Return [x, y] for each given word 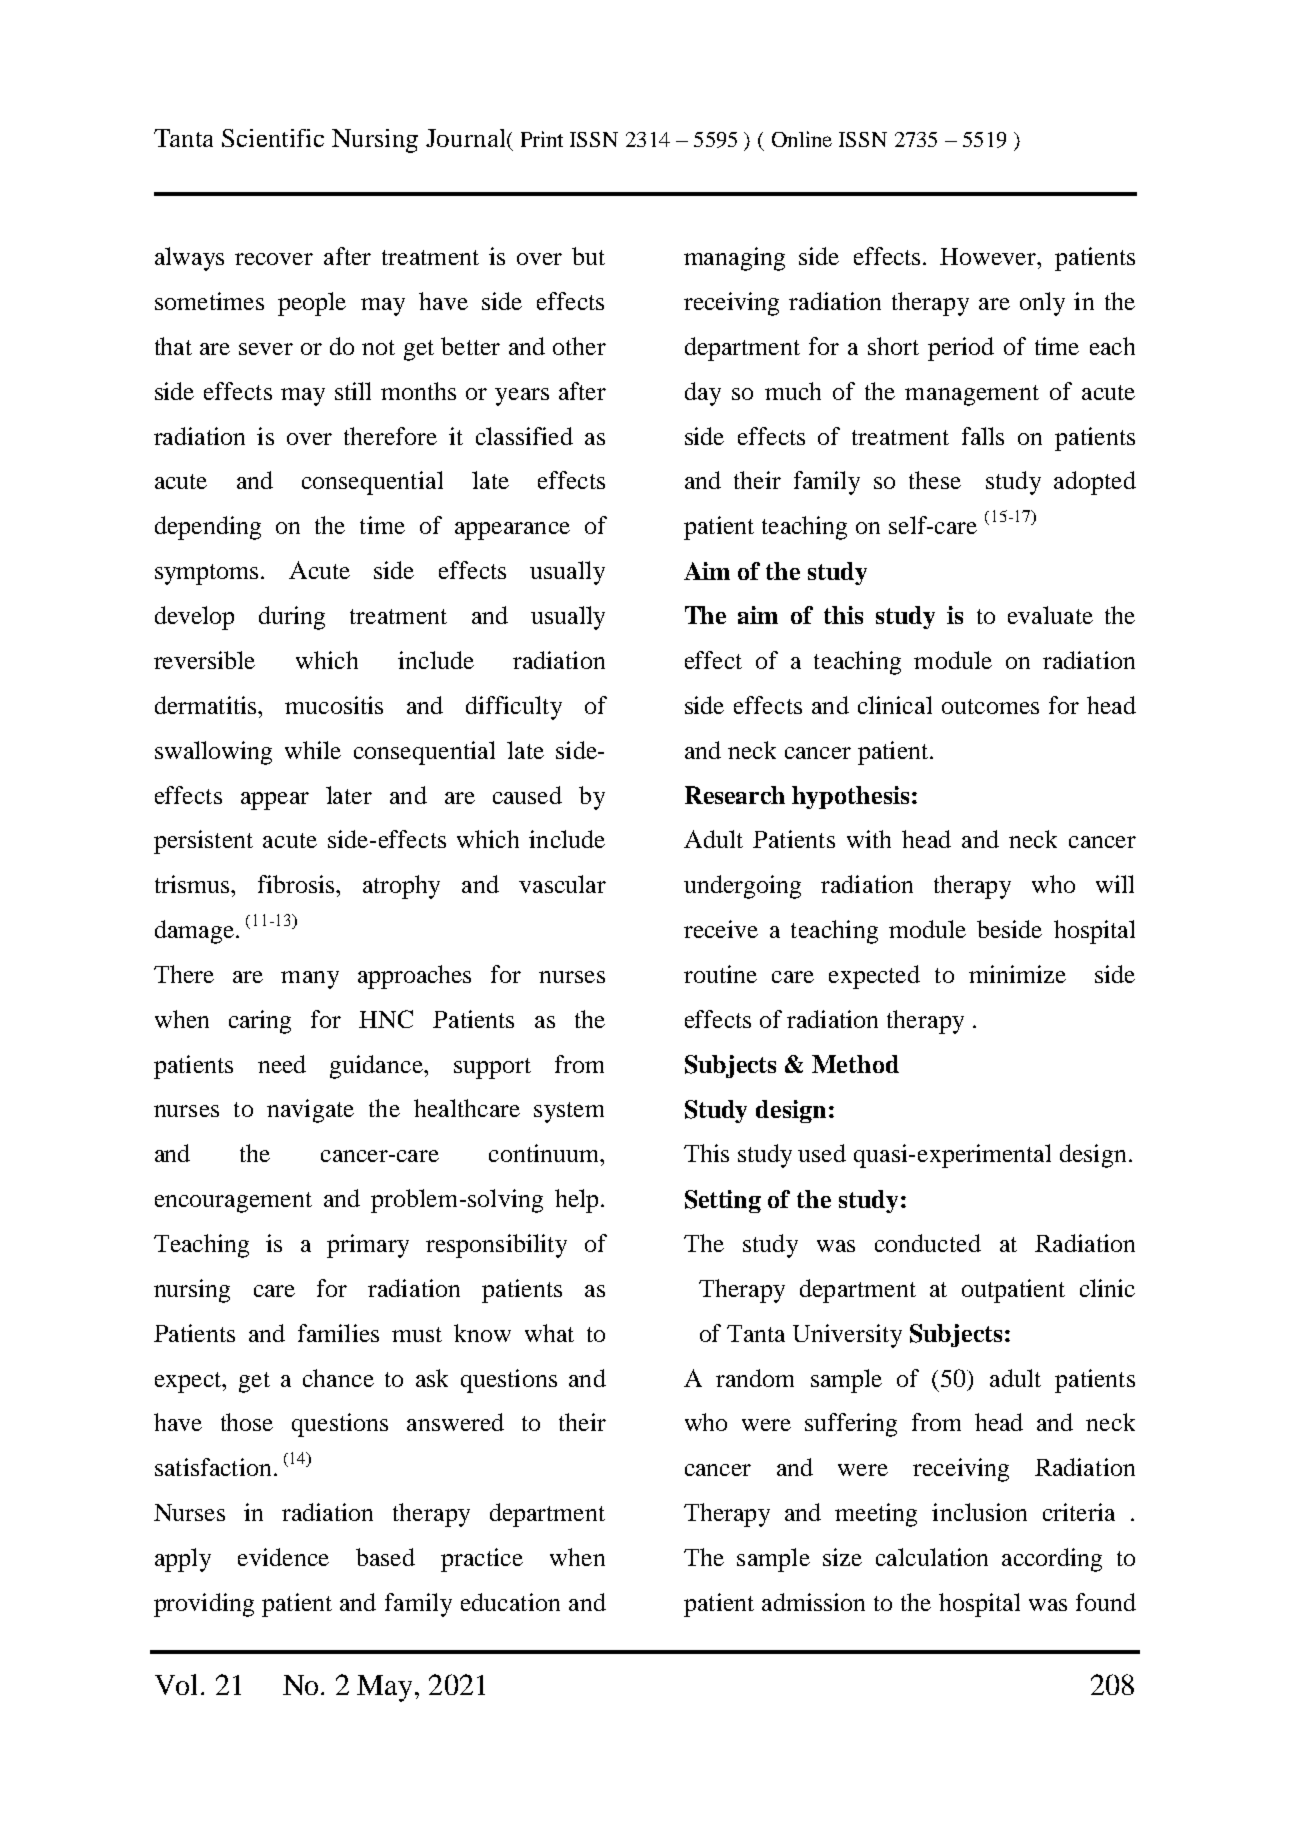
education [510, 1602]
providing [204, 1605]
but [588, 256]
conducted [928, 1243]
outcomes [990, 706]
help [576, 1201]
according [1052, 1560]
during [292, 618]
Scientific [273, 138]
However [989, 256]
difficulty [514, 708]
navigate [310, 1111]
